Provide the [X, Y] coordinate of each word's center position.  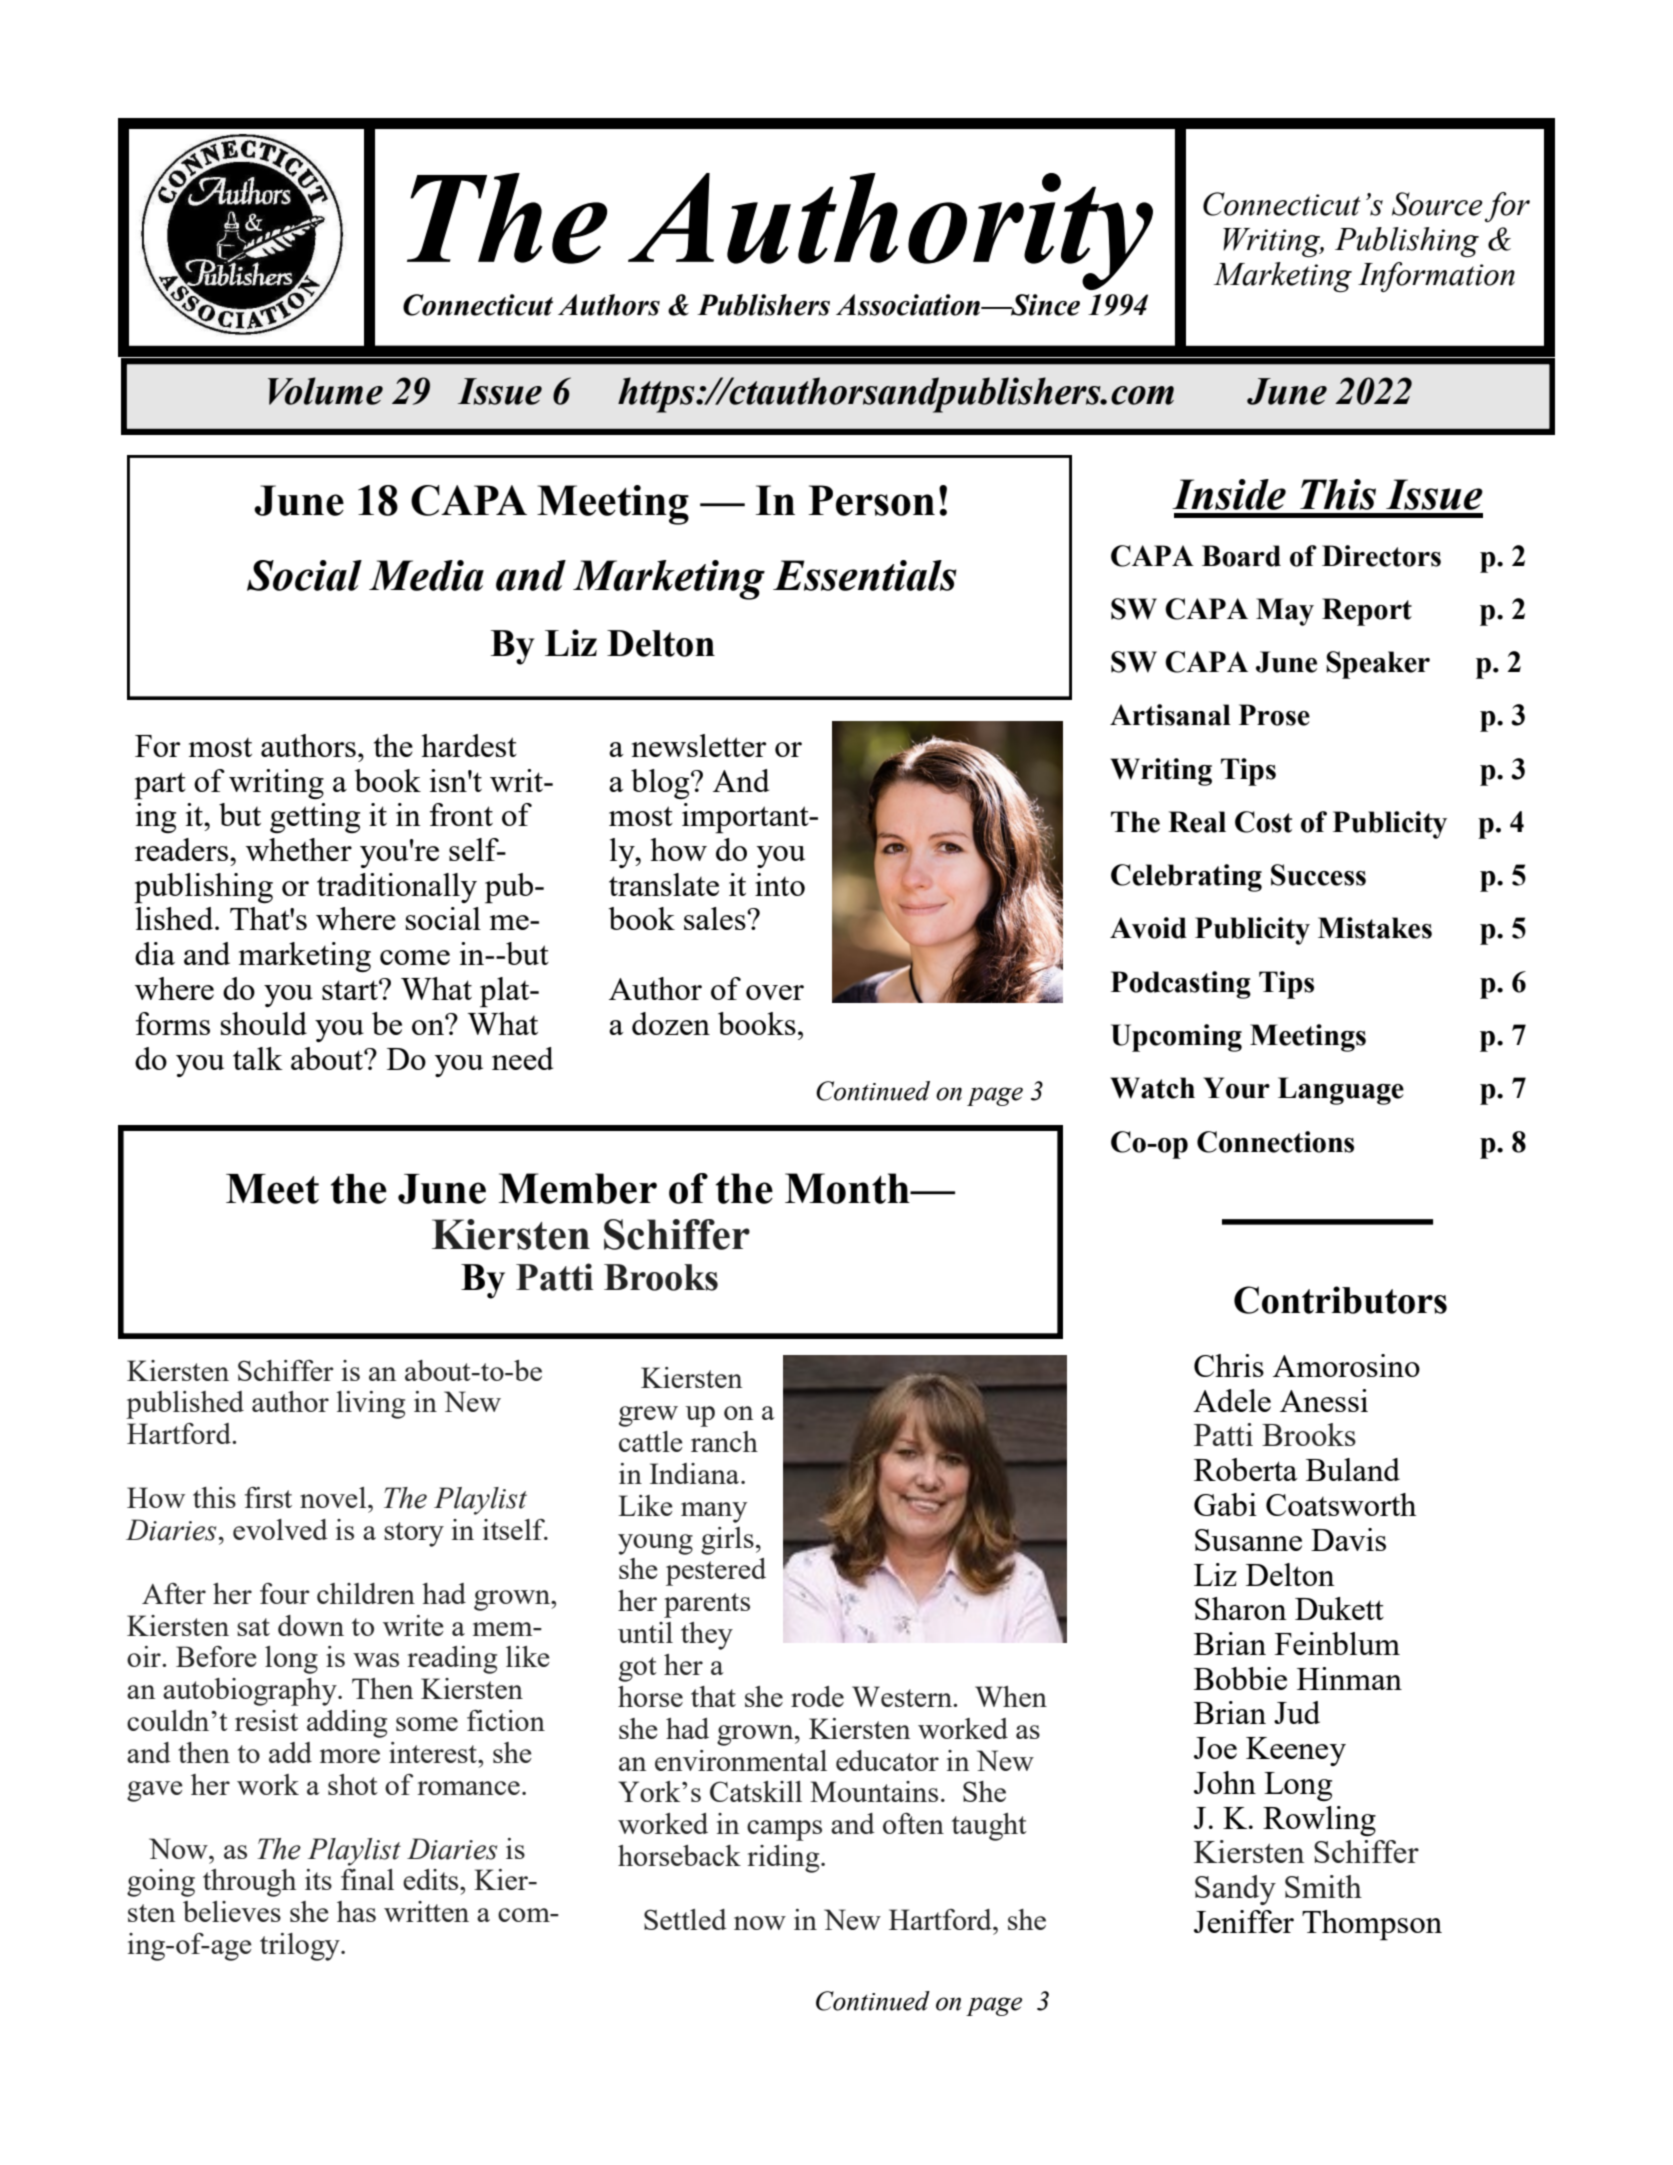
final [367, 1879]
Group [1262, 1037]
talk [258, 1058]
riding [784, 1859]
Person [871, 500]
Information [1436, 277]
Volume [325, 391]
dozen [671, 1023]
